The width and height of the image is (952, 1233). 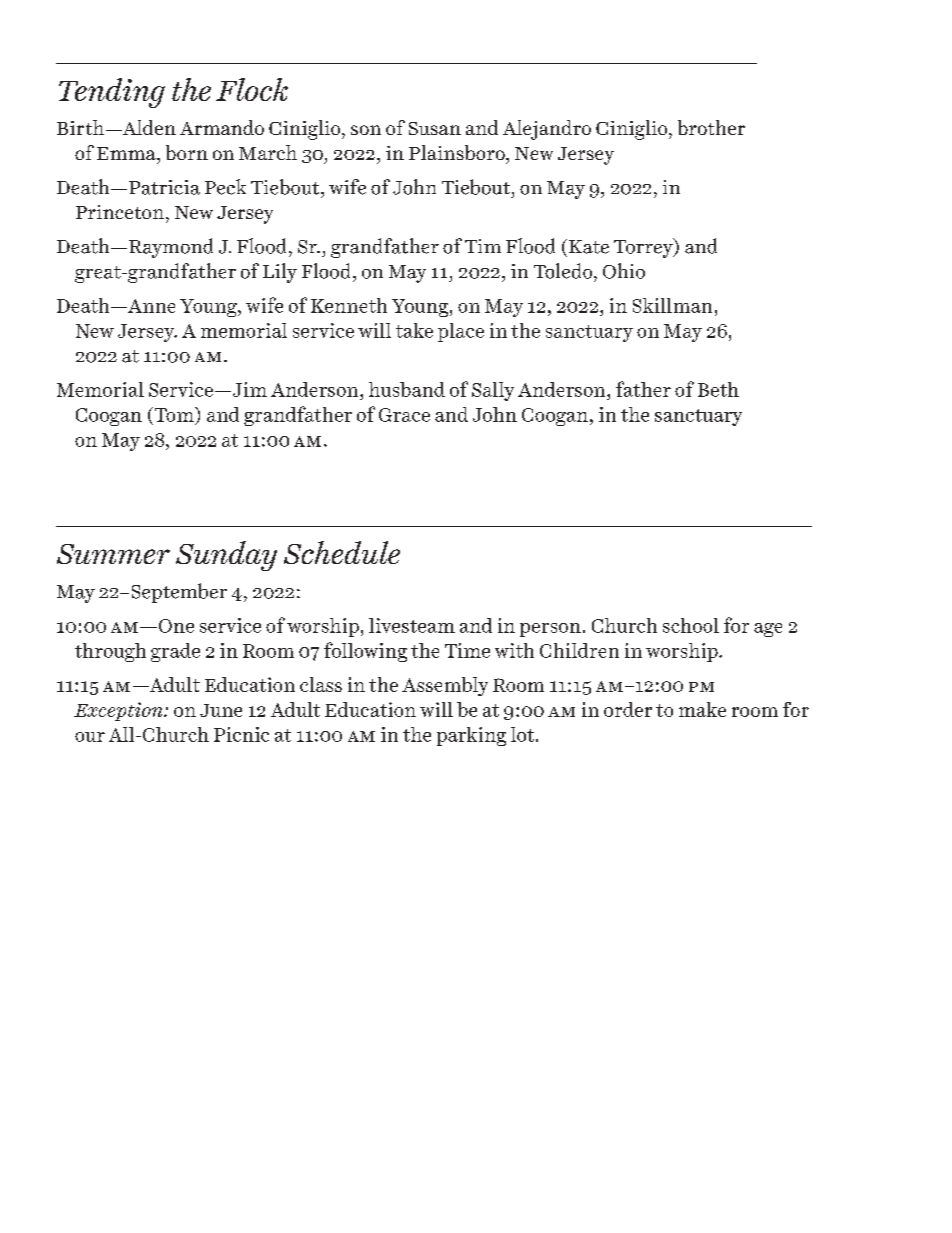 What do you see at coordinates (280, 273) in the image?
I see `Lily` at bounding box center [280, 273].
